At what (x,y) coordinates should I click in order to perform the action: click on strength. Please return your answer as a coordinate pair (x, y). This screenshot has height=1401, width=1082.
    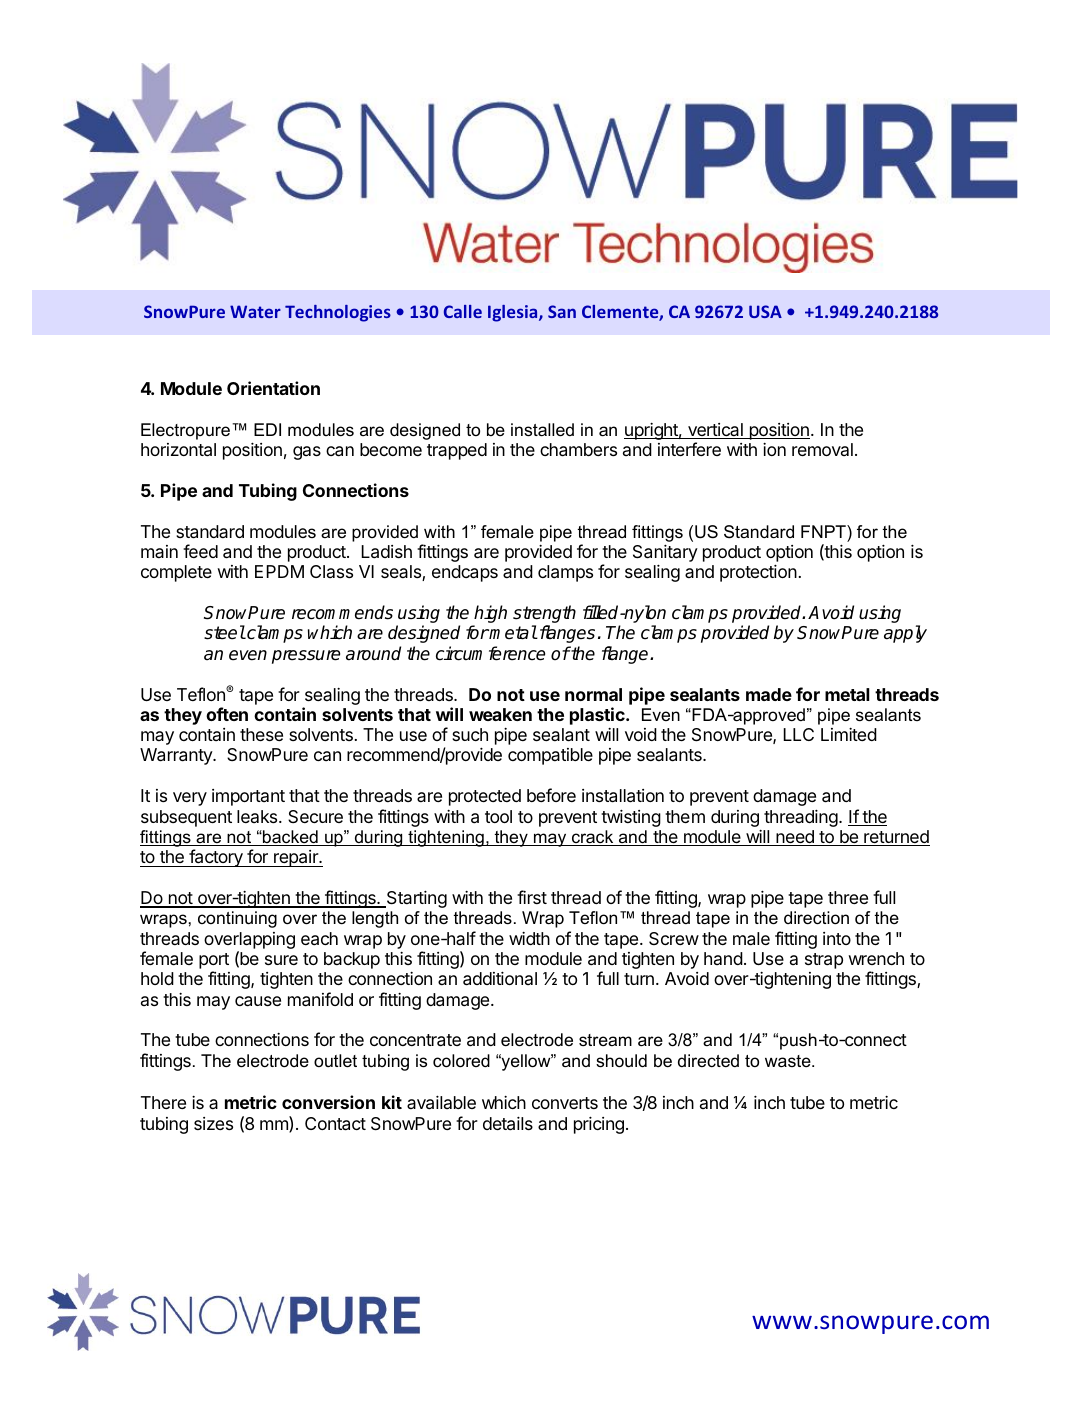
    Looking at the image, I should click on (544, 615).
